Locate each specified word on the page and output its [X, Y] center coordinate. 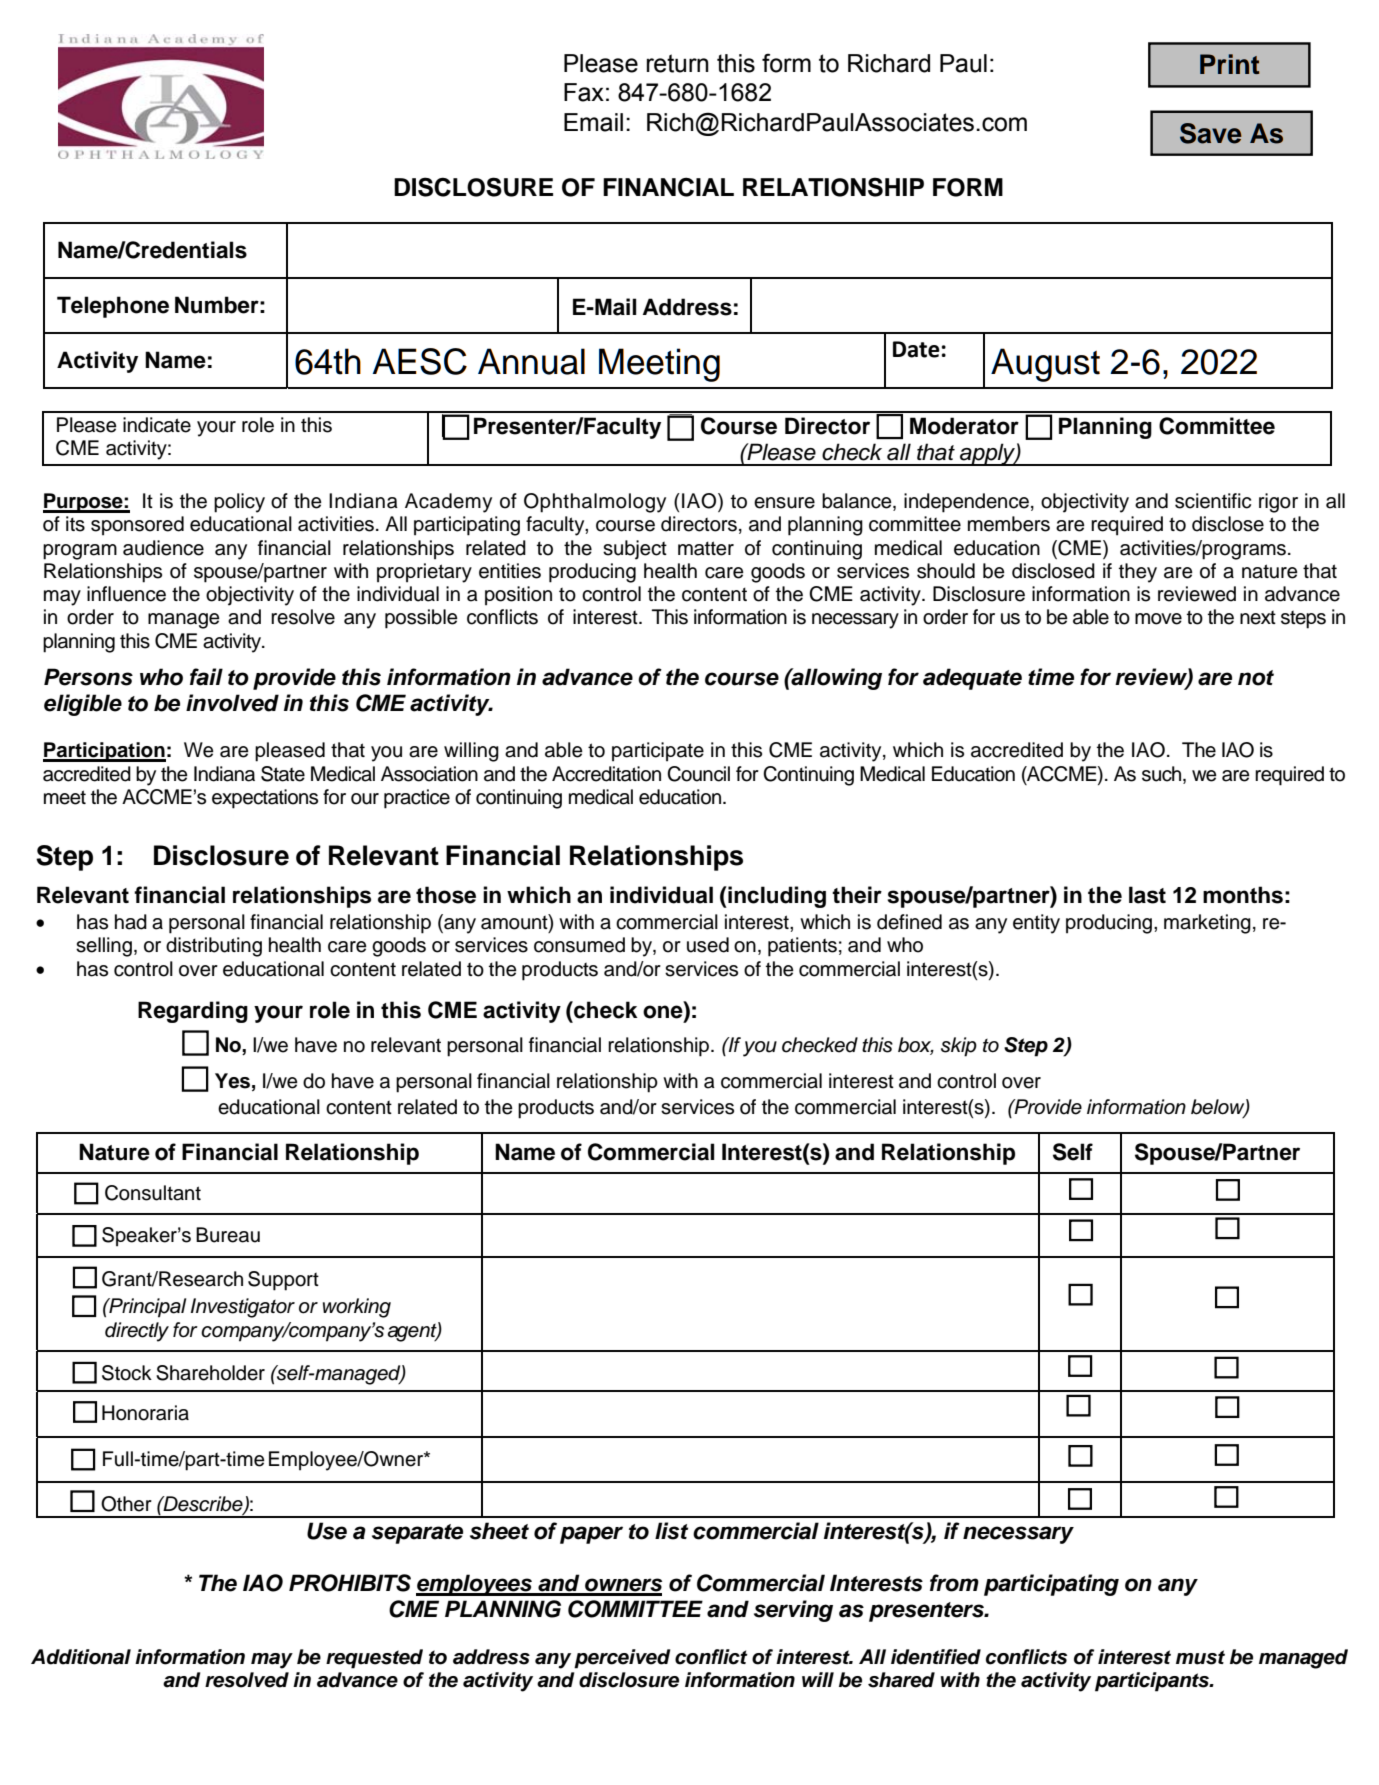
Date [916, 349]
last [1147, 895]
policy [239, 503]
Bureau [228, 1235]
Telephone [113, 307]
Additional [81, 1657]
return [678, 63]
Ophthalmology [595, 503]
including [776, 897]
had [131, 922]
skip [959, 1047]
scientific [1213, 501]
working [357, 1308]
